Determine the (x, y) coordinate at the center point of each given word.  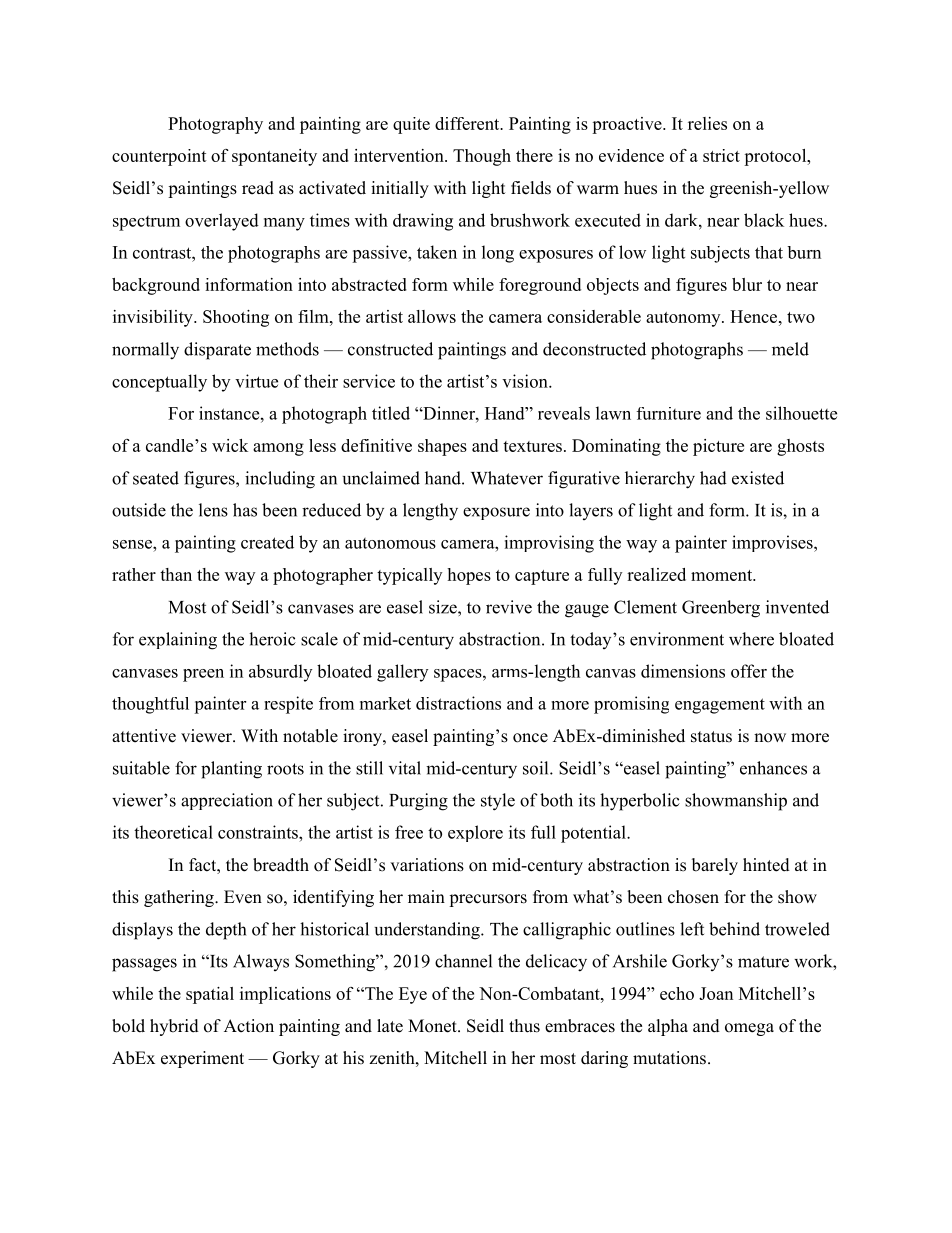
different (468, 123)
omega (749, 1029)
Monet (433, 1026)
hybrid (174, 1027)
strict (721, 155)
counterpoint (159, 157)
